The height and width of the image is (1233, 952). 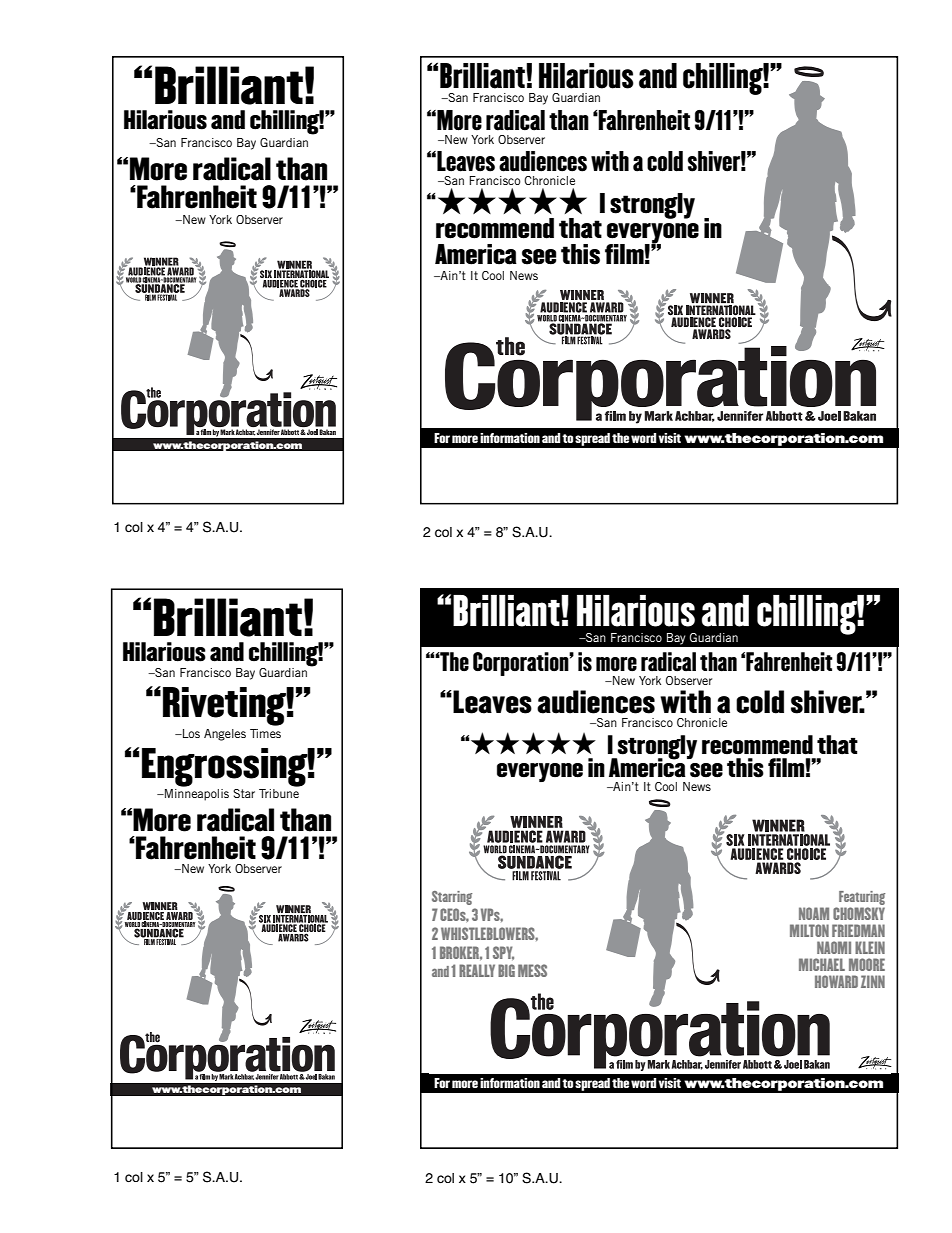 I want to click on Tribune, so click(x=279, y=793).
